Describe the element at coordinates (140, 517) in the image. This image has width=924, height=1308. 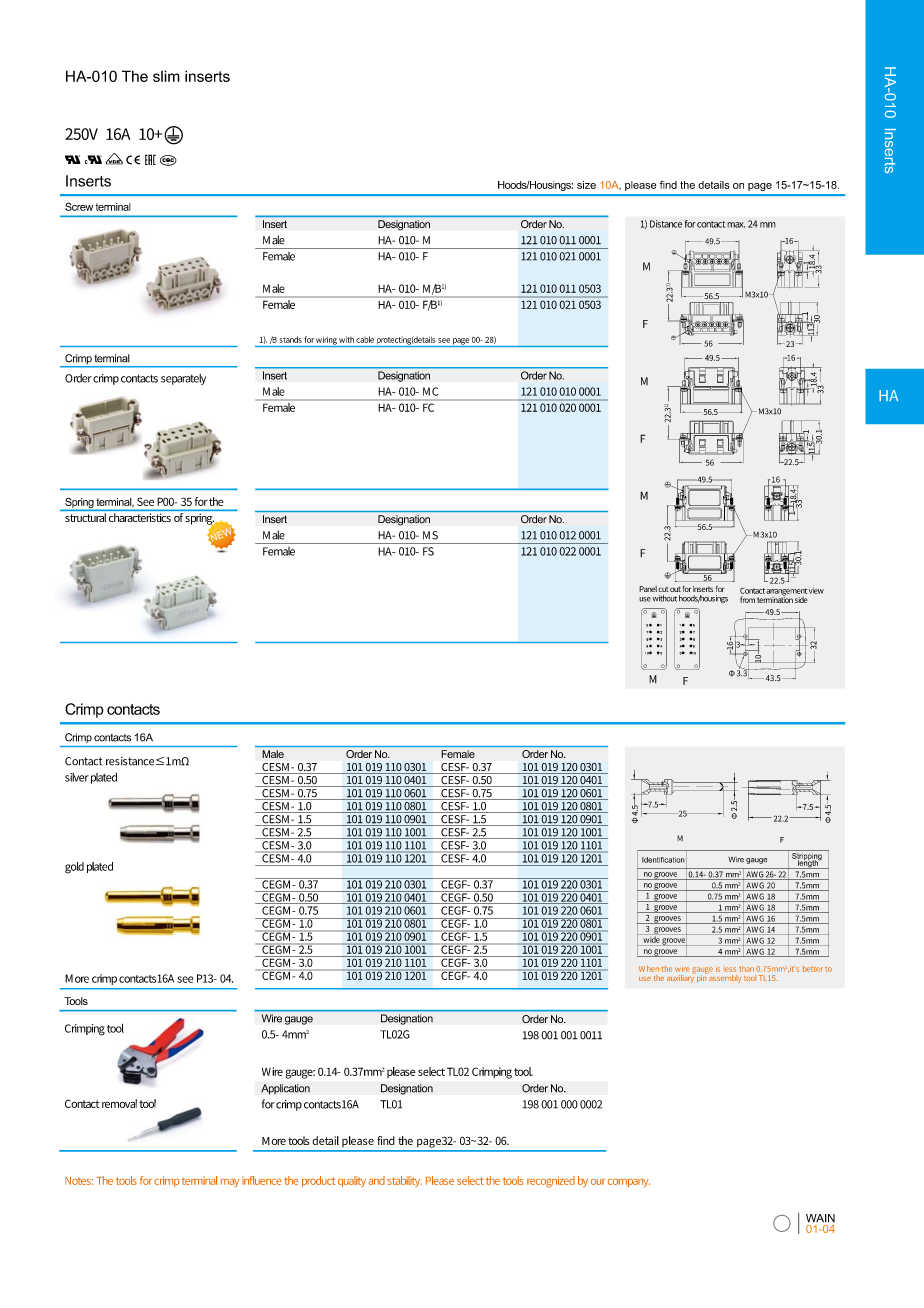
I see `characteristics` at that location.
